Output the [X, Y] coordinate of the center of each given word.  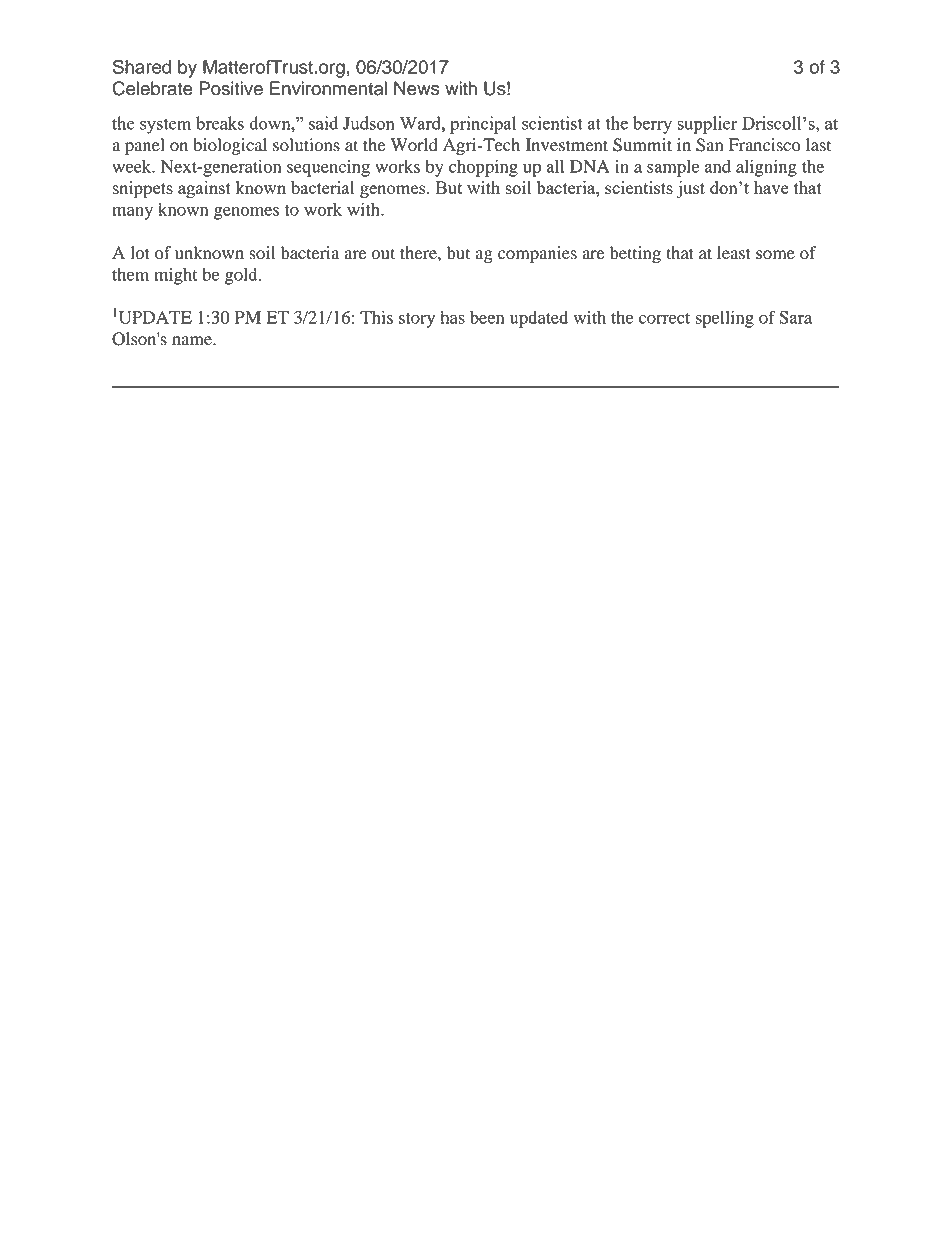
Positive [231, 88]
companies [537, 254]
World [414, 145]
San [709, 145]
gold [242, 276]
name [193, 340]
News [417, 88]
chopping [483, 168]
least [734, 253]
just [690, 189]
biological [230, 146]
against [204, 189]
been [487, 317]
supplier [707, 125]
